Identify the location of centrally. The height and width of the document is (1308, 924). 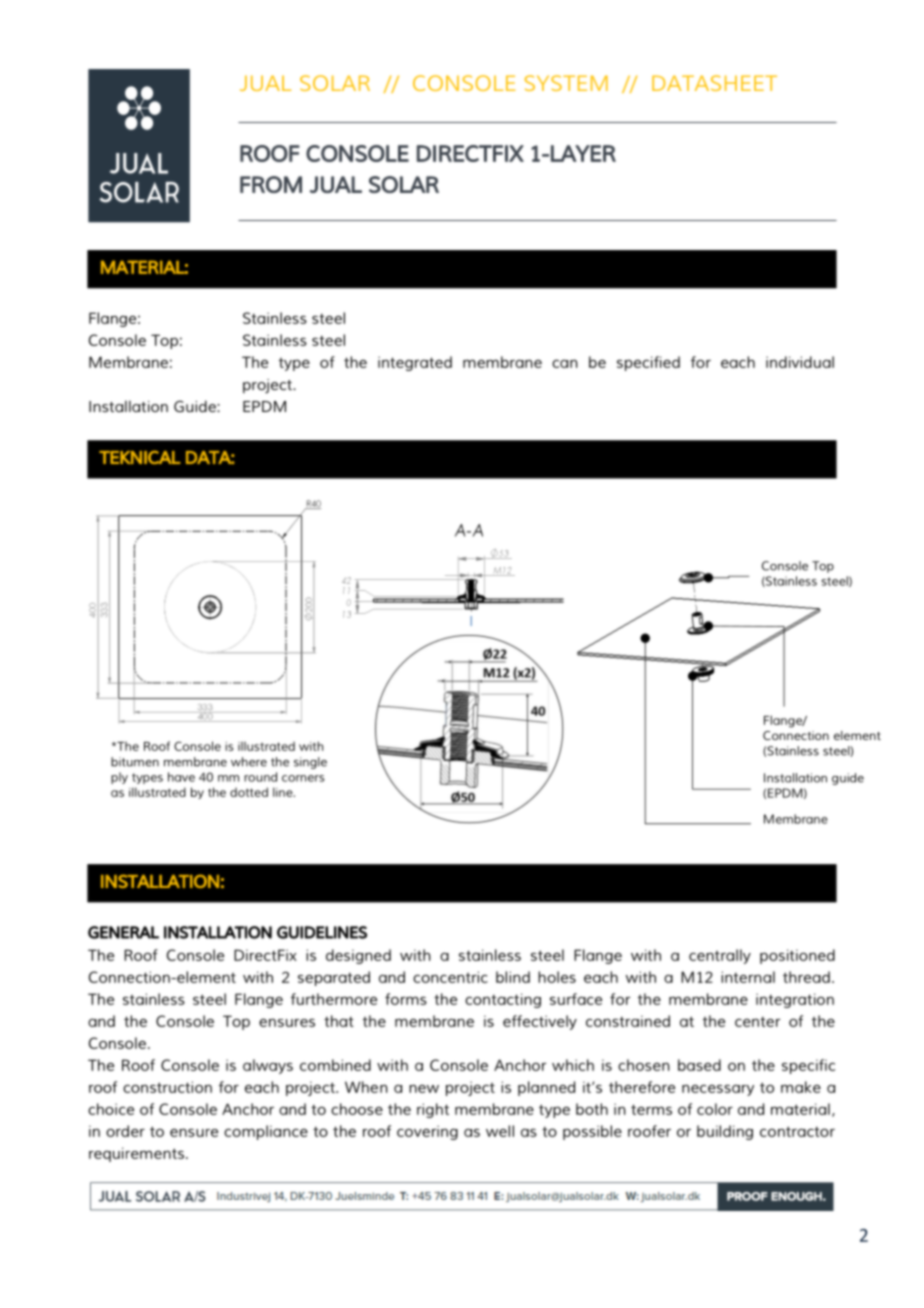
(720, 956).
